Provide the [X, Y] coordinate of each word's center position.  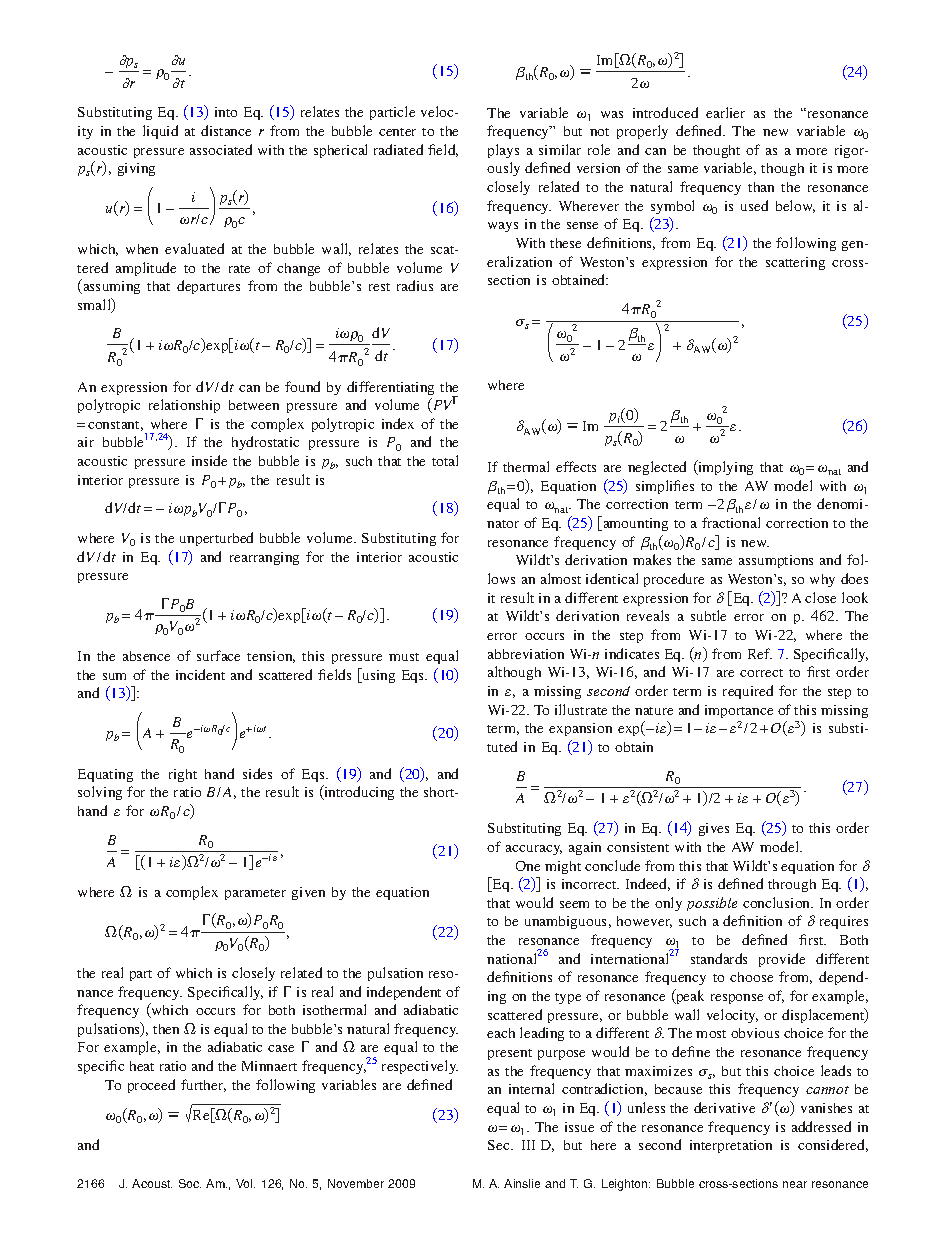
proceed [151, 1086]
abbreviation [526, 654]
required [748, 692]
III [528, 1145]
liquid [160, 132]
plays [503, 151]
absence [146, 656]
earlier [725, 112]
